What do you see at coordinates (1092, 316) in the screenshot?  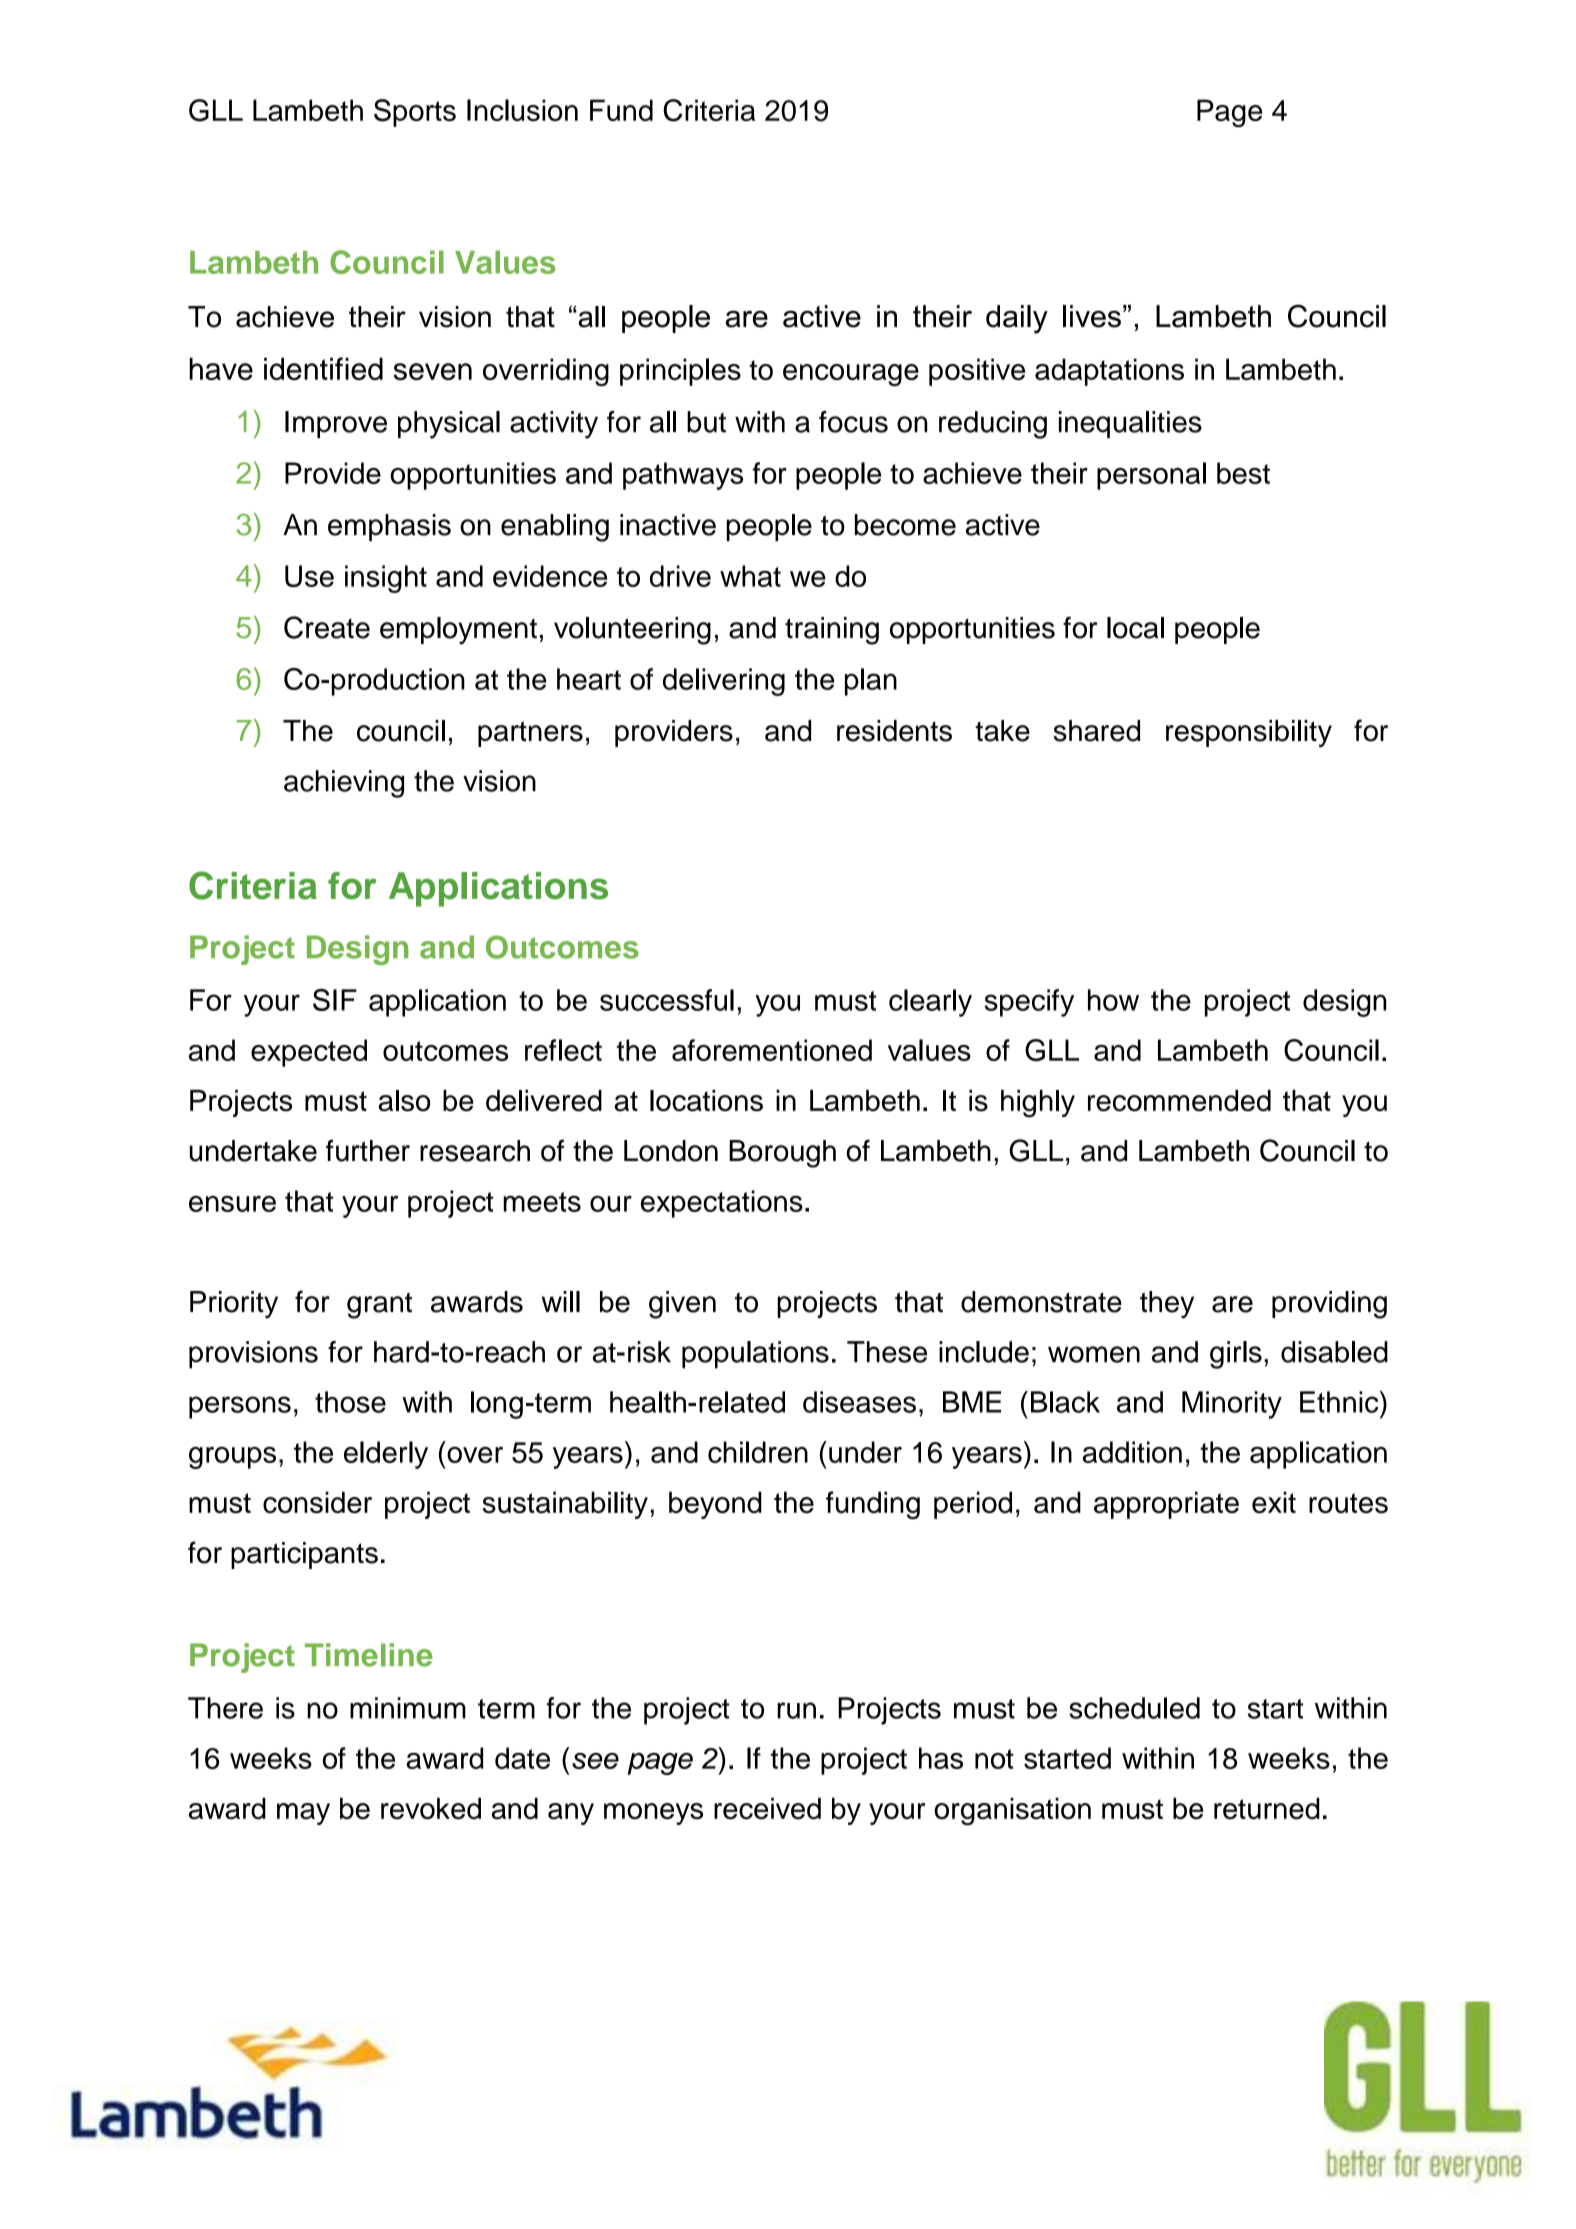 I see `lives` at bounding box center [1092, 316].
